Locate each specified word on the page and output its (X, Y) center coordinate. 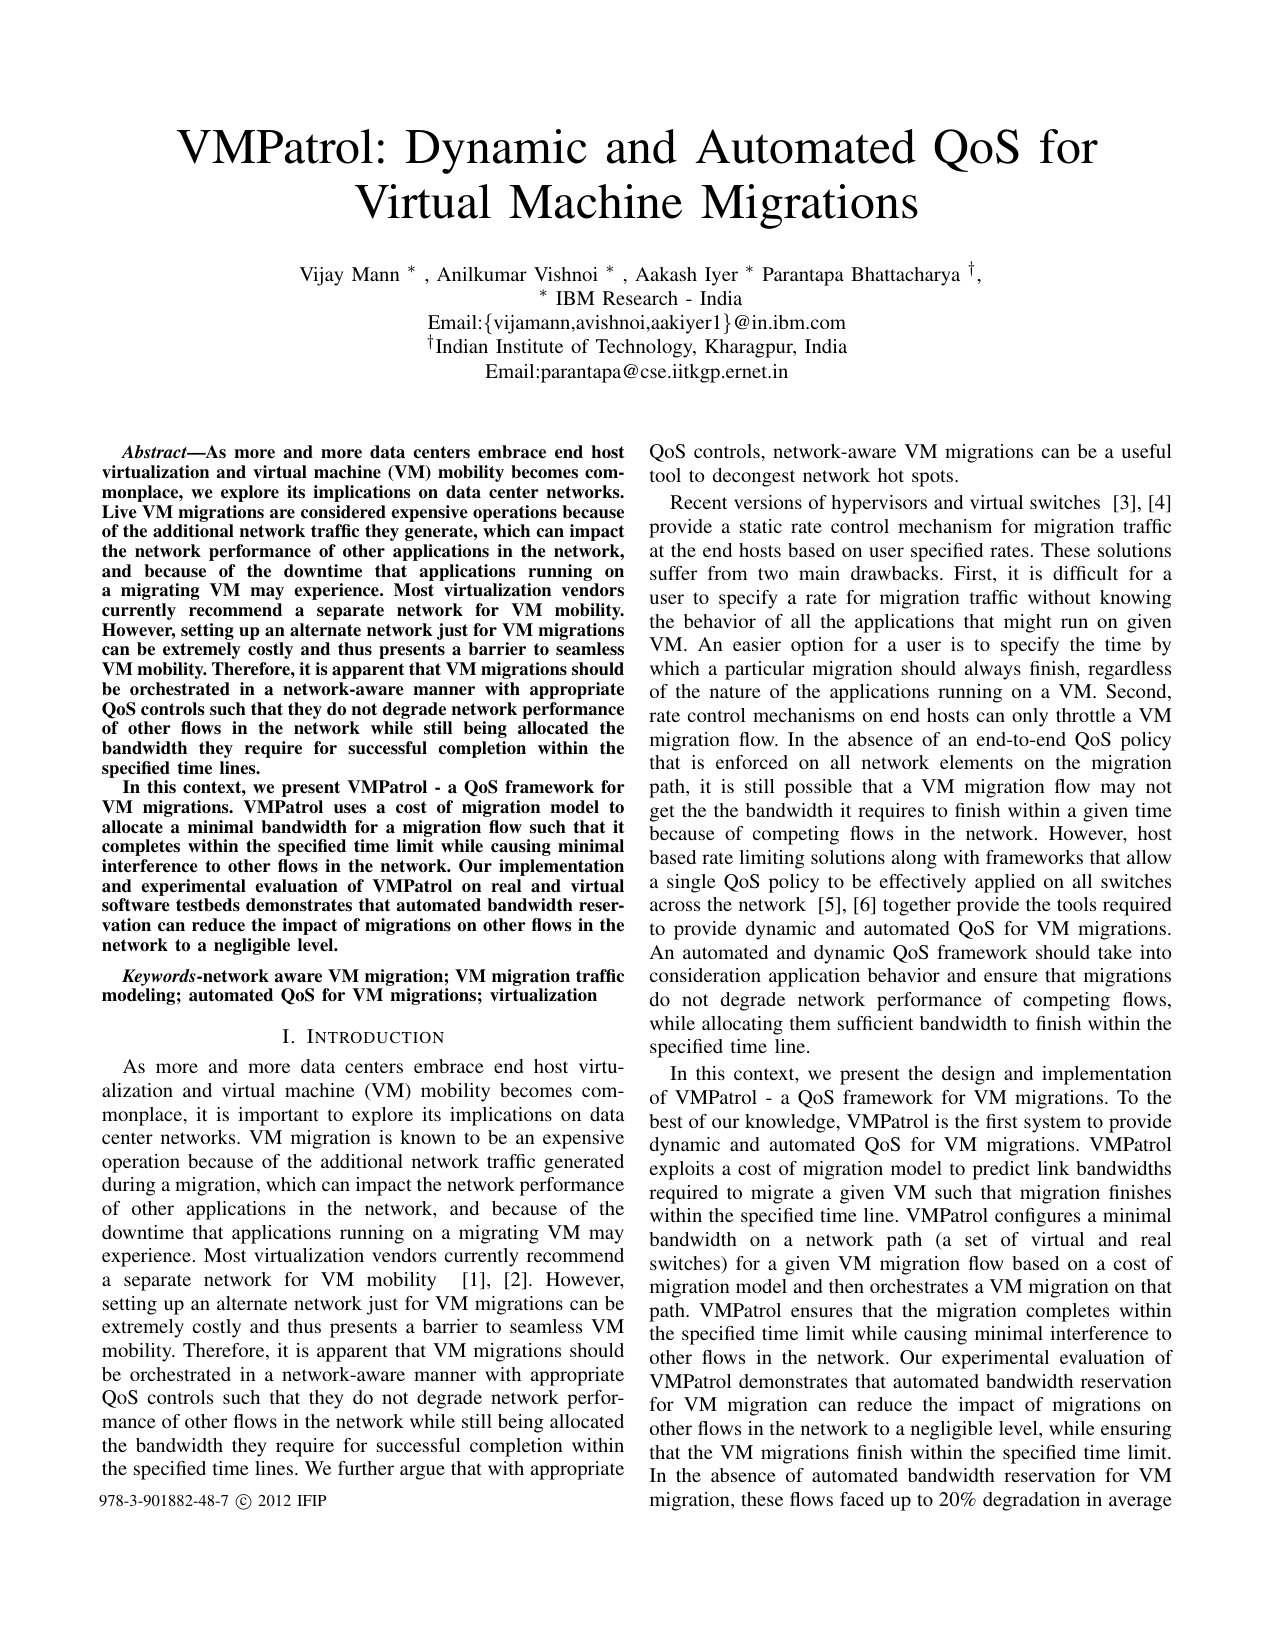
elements (976, 762)
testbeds (208, 905)
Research (640, 298)
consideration (705, 975)
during (129, 1186)
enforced (752, 762)
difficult (1085, 573)
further (366, 1468)
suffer (673, 573)
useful (1147, 451)
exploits (682, 1170)
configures (1037, 1217)
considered (343, 512)
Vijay (322, 276)
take (1115, 952)
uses (350, 809)
